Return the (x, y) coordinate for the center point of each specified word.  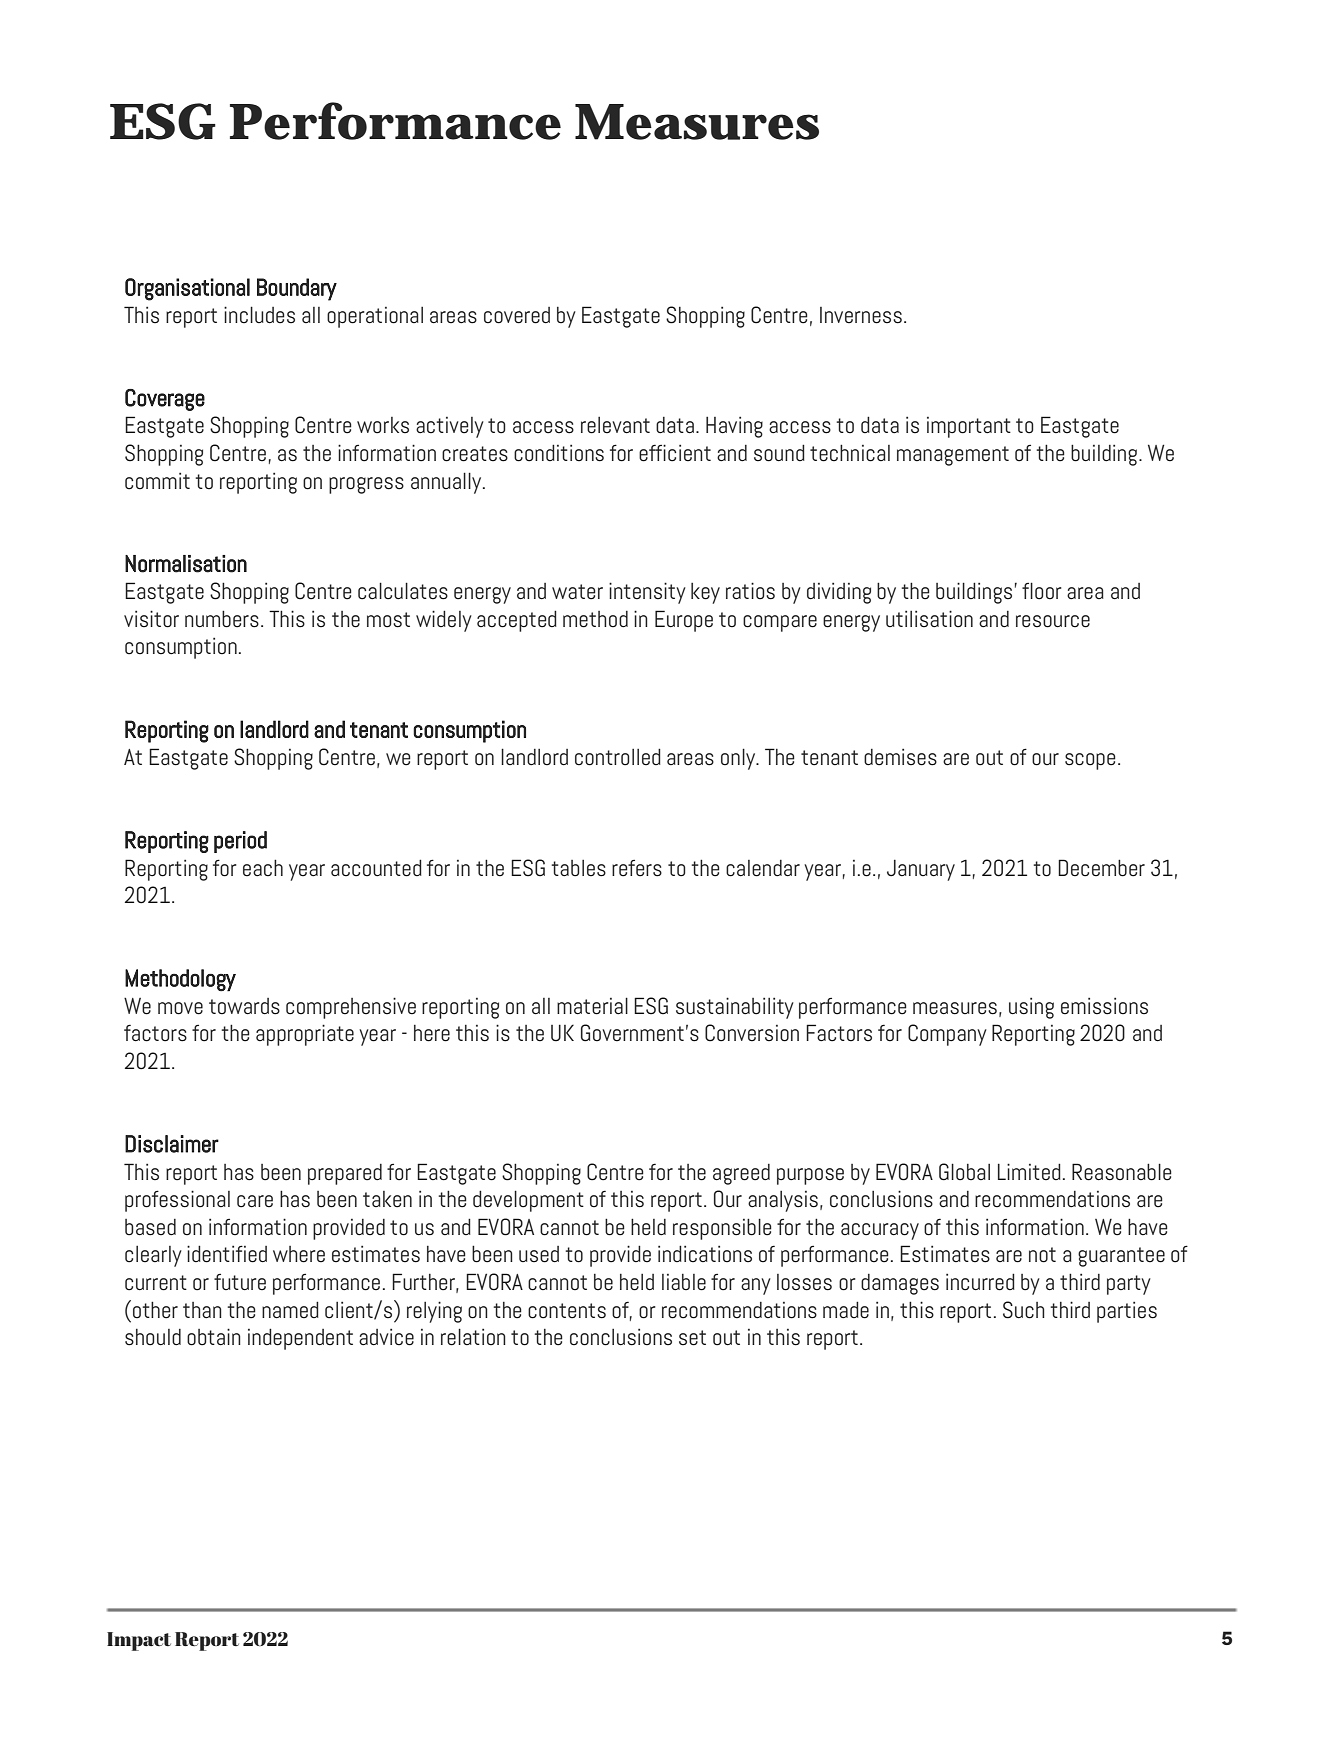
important (969, 427)
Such (1024, 1310)
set (692, 1338)
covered (517, 315)
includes (259, 315)
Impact (139, 1641)
